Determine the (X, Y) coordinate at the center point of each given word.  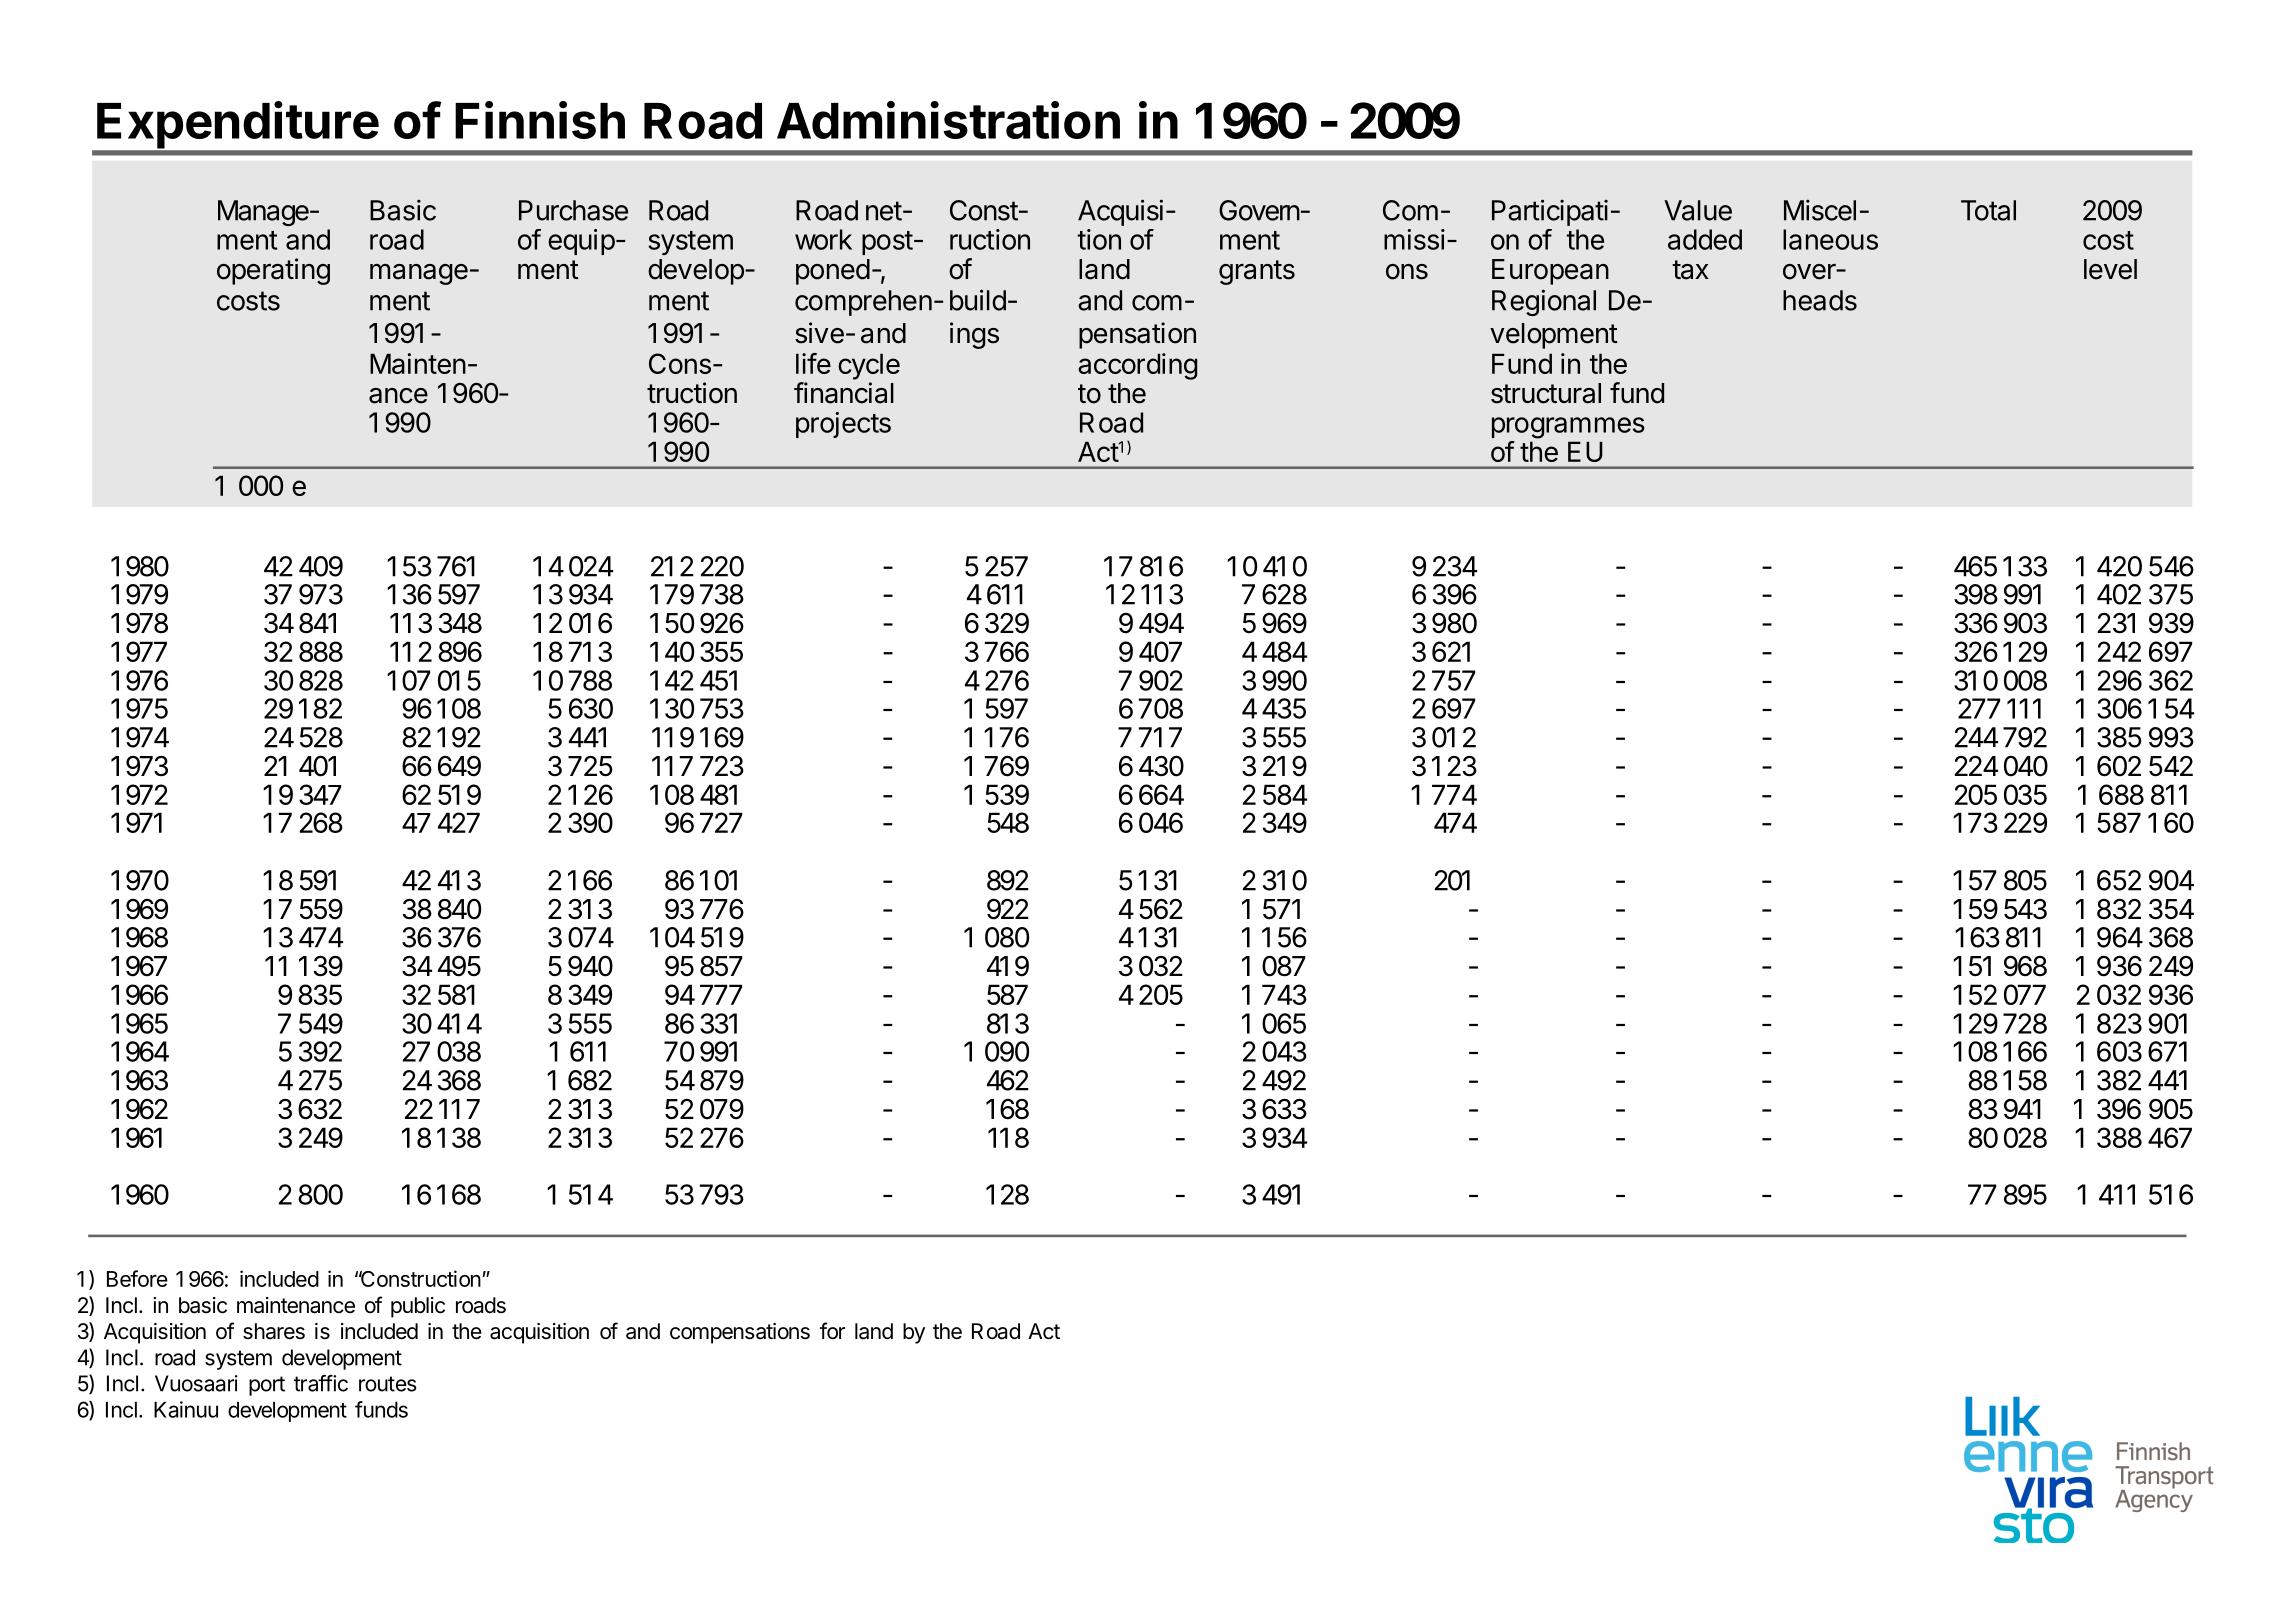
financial (844, 393)
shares (274, 1331)
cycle (869, 366)
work (823, 239)
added (1705, 239)
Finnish (540, 120)
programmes (1568, 428)
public (418, 1307)
